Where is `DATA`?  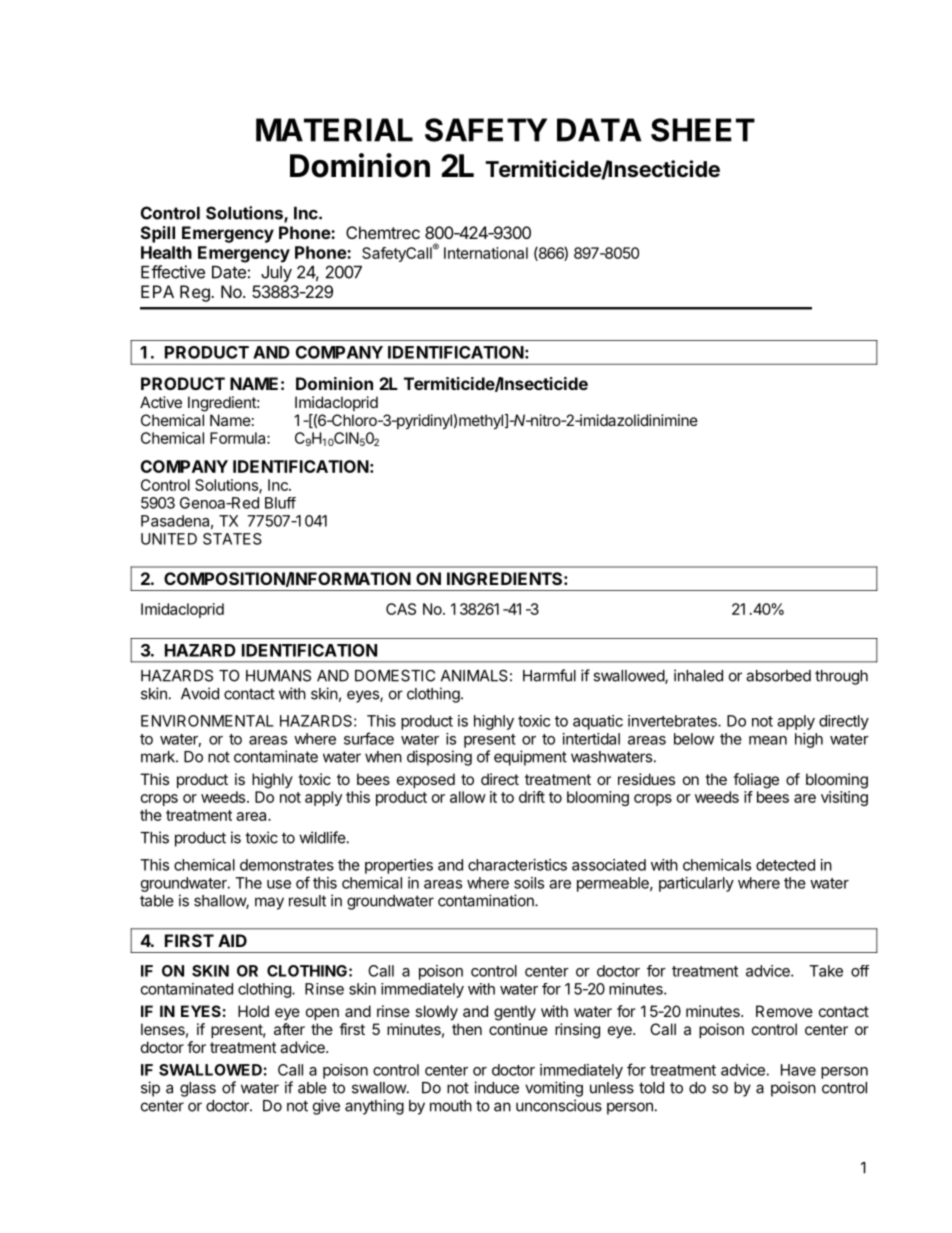 DATA is located at coordinates (599, 130).
